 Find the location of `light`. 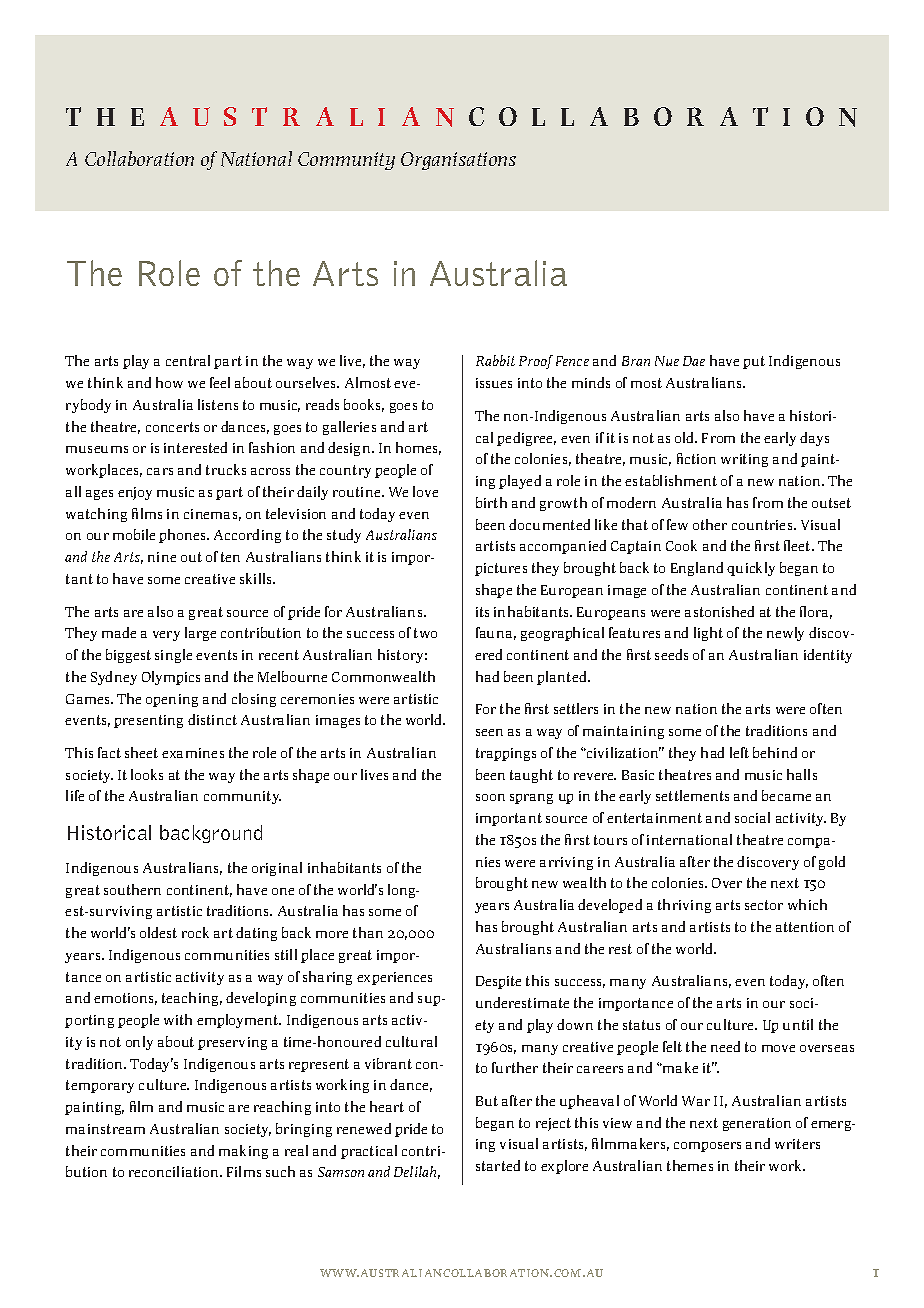

light is located at coordinates (708, 634).
